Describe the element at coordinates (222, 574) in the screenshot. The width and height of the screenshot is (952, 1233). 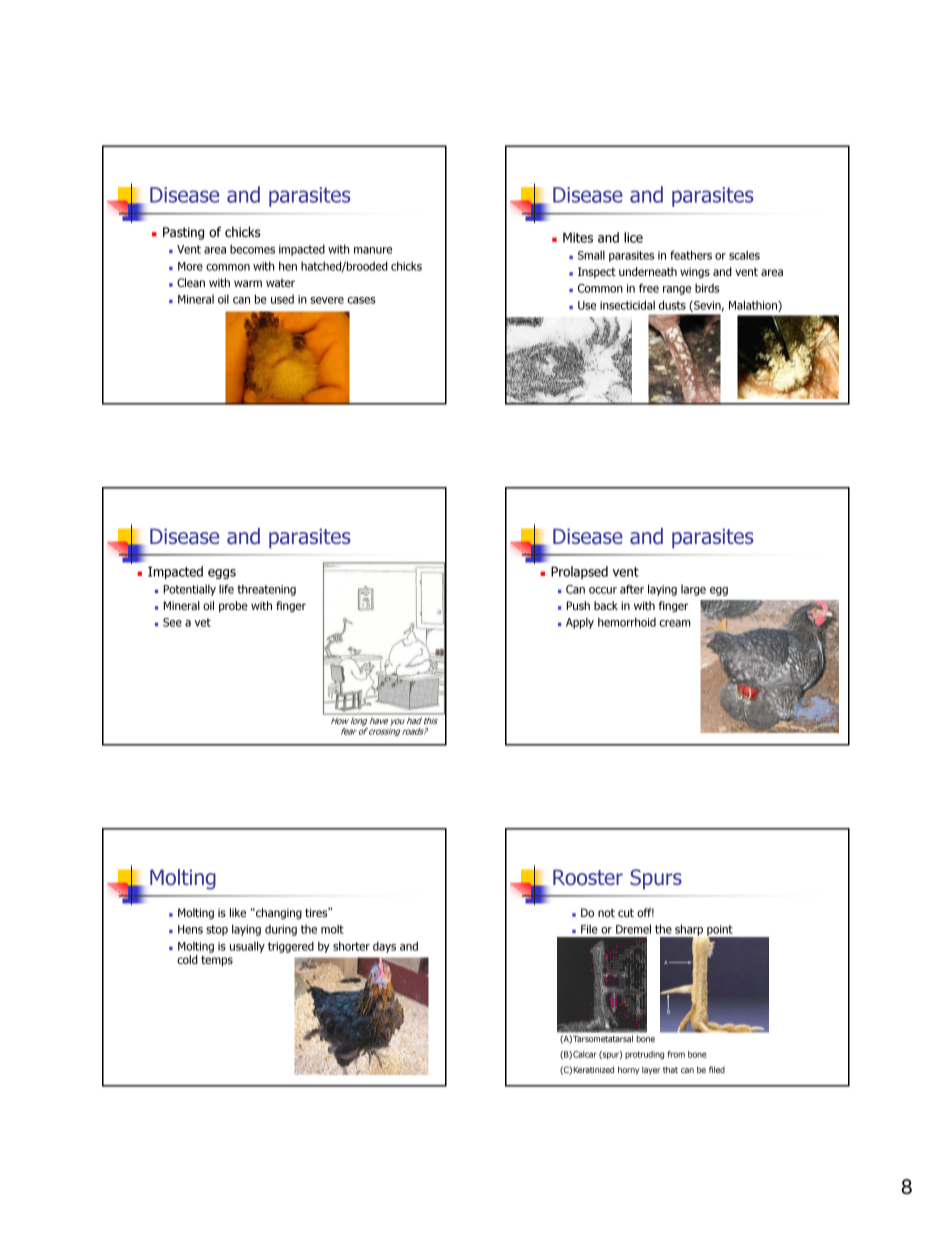
I see `eggs` at that location.
